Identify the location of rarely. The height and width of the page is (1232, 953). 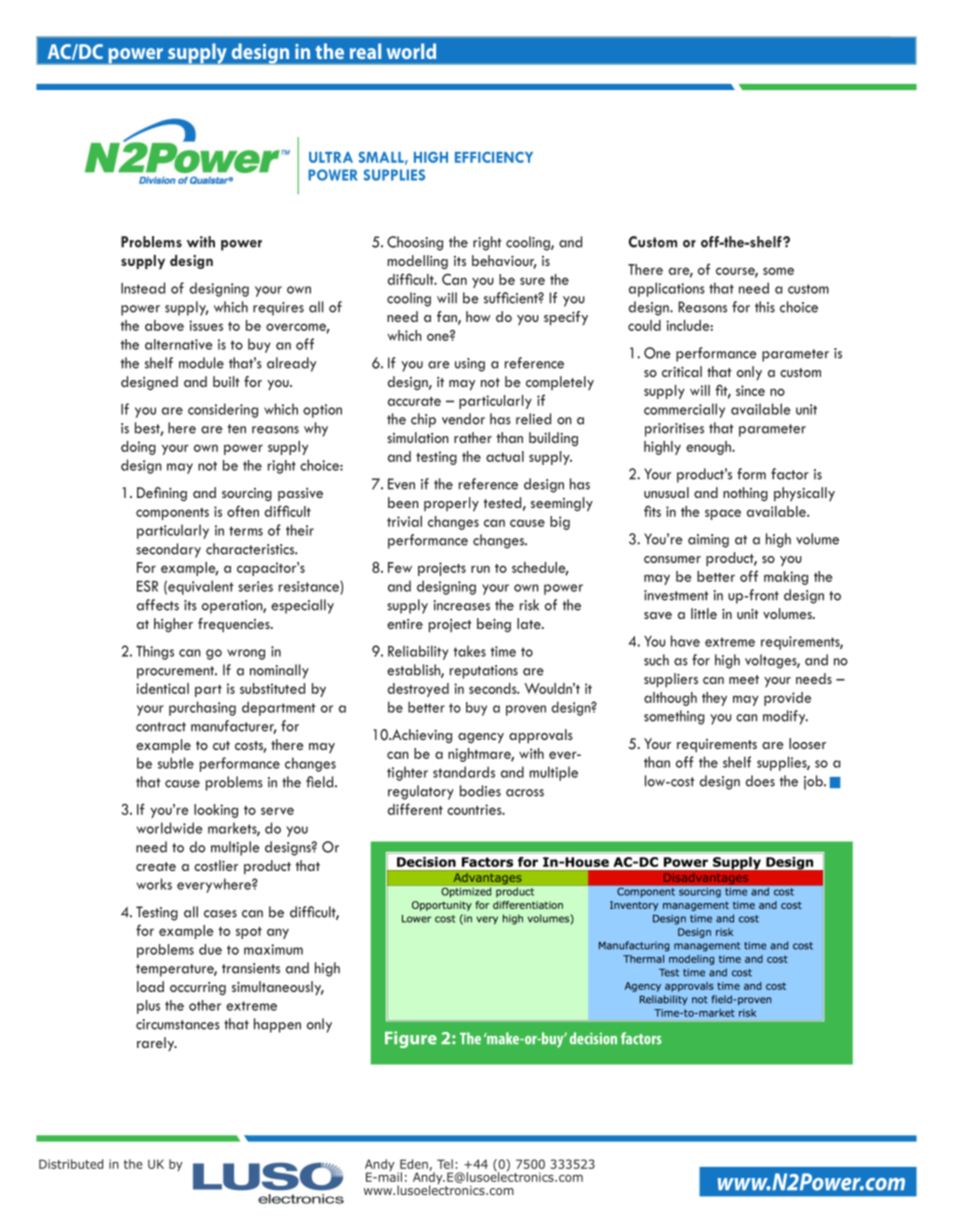
(157, 1044).
